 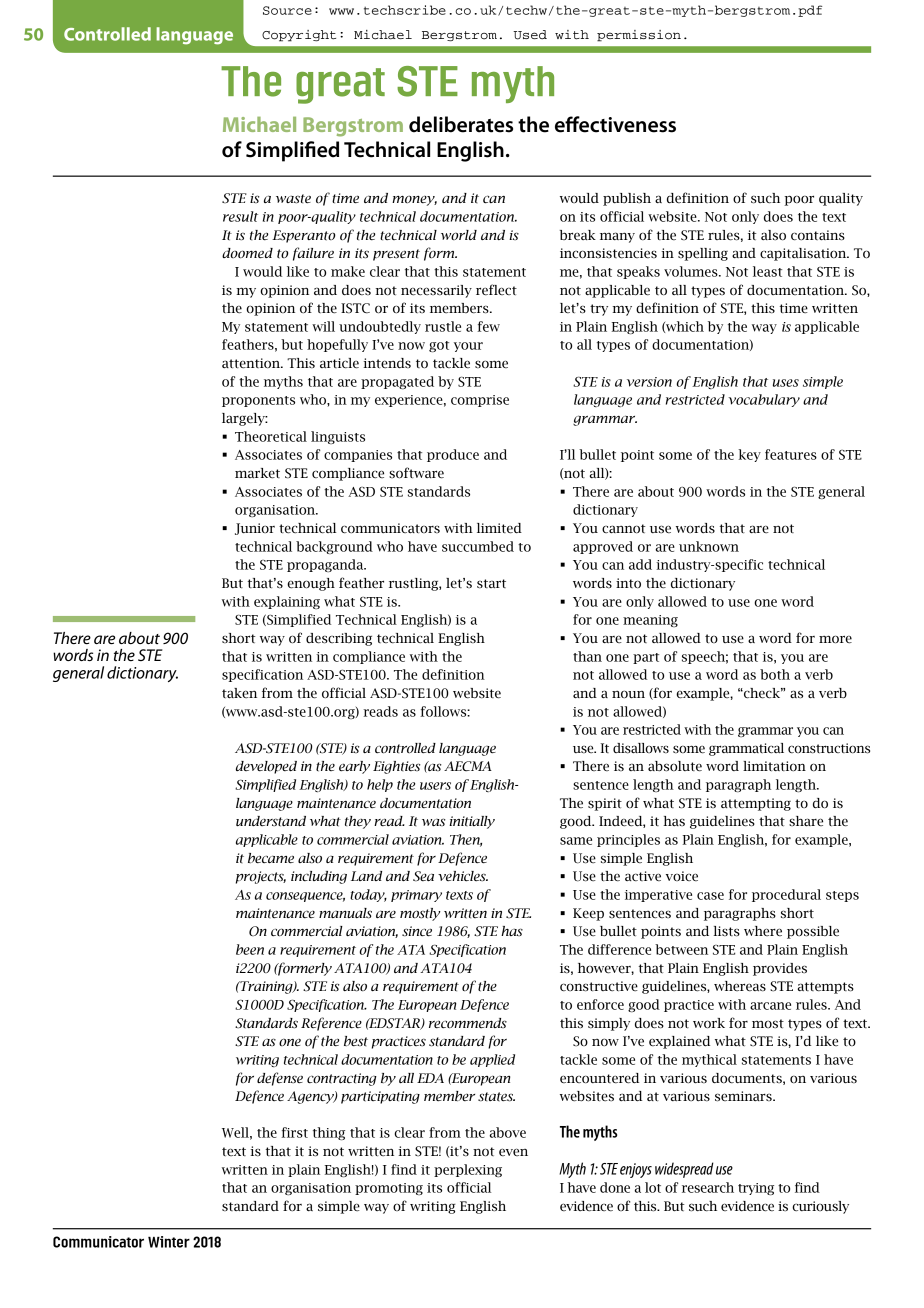 What do you see at coordinates (615, 124) in the page?
I see `effectiveness` at bounding box center [615, 124].
